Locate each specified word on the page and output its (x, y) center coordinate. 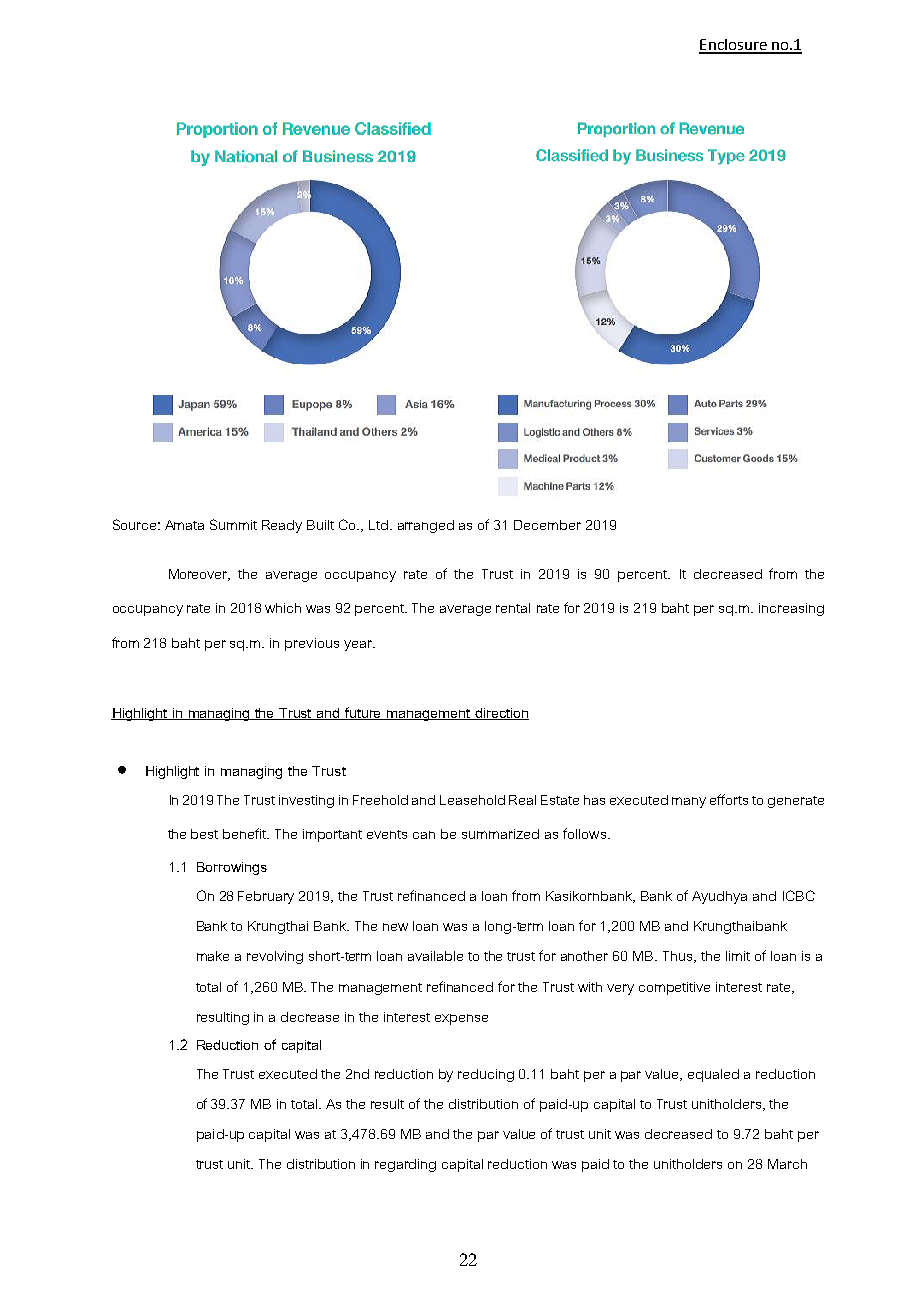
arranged (426, 526)
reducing (486, 1075)
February (266, 897)
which (283, 608)
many (689, 802)
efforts (729, 799)
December (547, 525)
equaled (713, 1075)
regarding (405, 1165)
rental (513, 608)
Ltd (378, 525)
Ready (282, 526)
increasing (791, 609)
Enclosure (734, 46)
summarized (500, 834)
